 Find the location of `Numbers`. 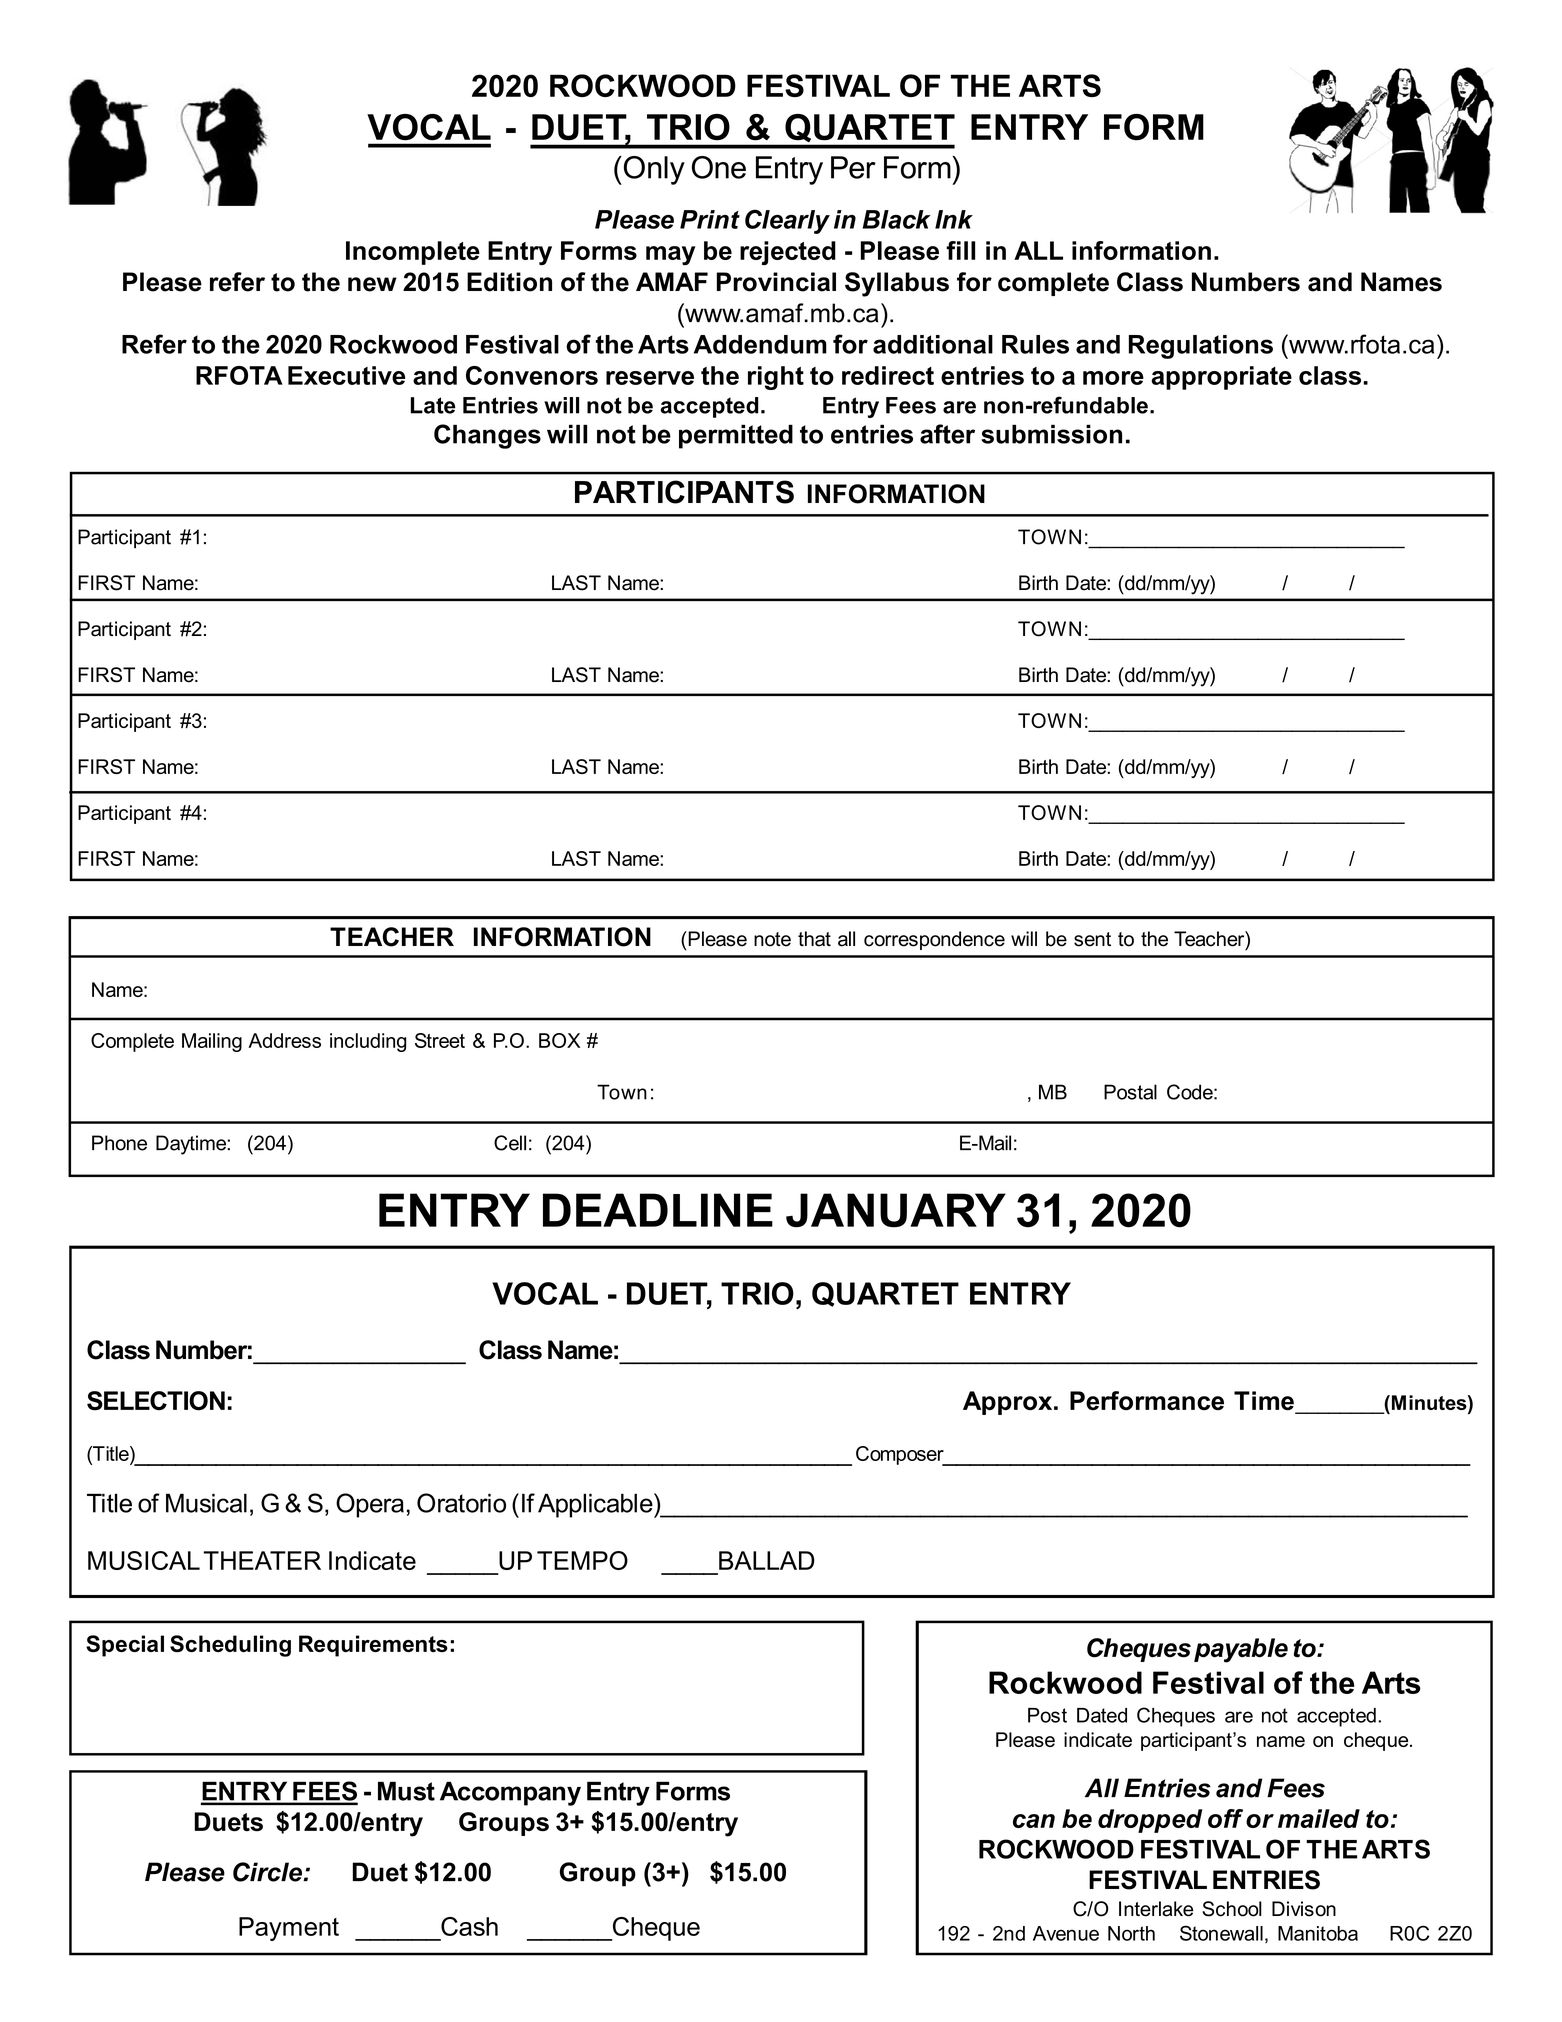

Numbers is located at coordinates (1246, 282).
